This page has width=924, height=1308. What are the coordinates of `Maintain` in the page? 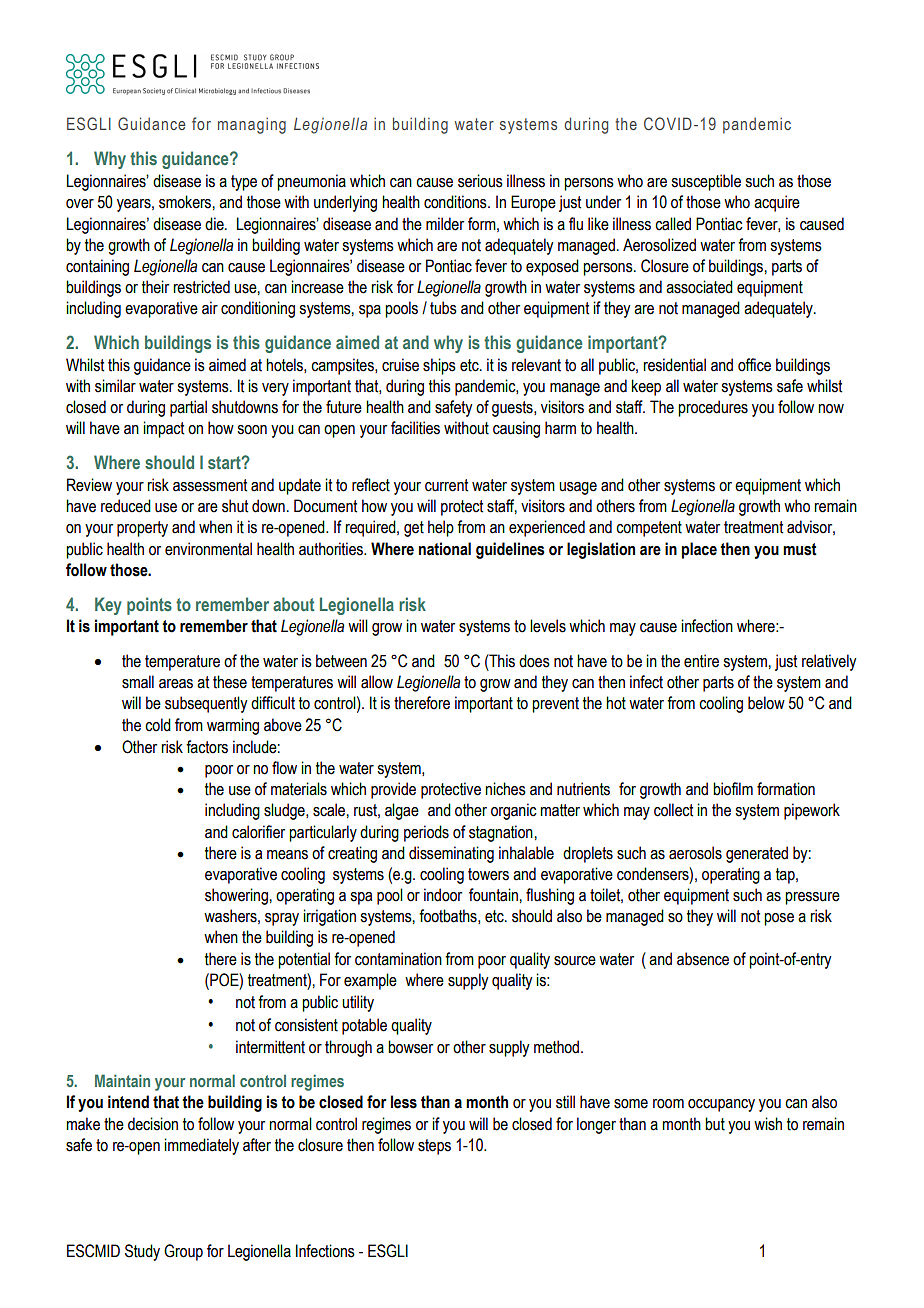 It's located at (122, 1080).
